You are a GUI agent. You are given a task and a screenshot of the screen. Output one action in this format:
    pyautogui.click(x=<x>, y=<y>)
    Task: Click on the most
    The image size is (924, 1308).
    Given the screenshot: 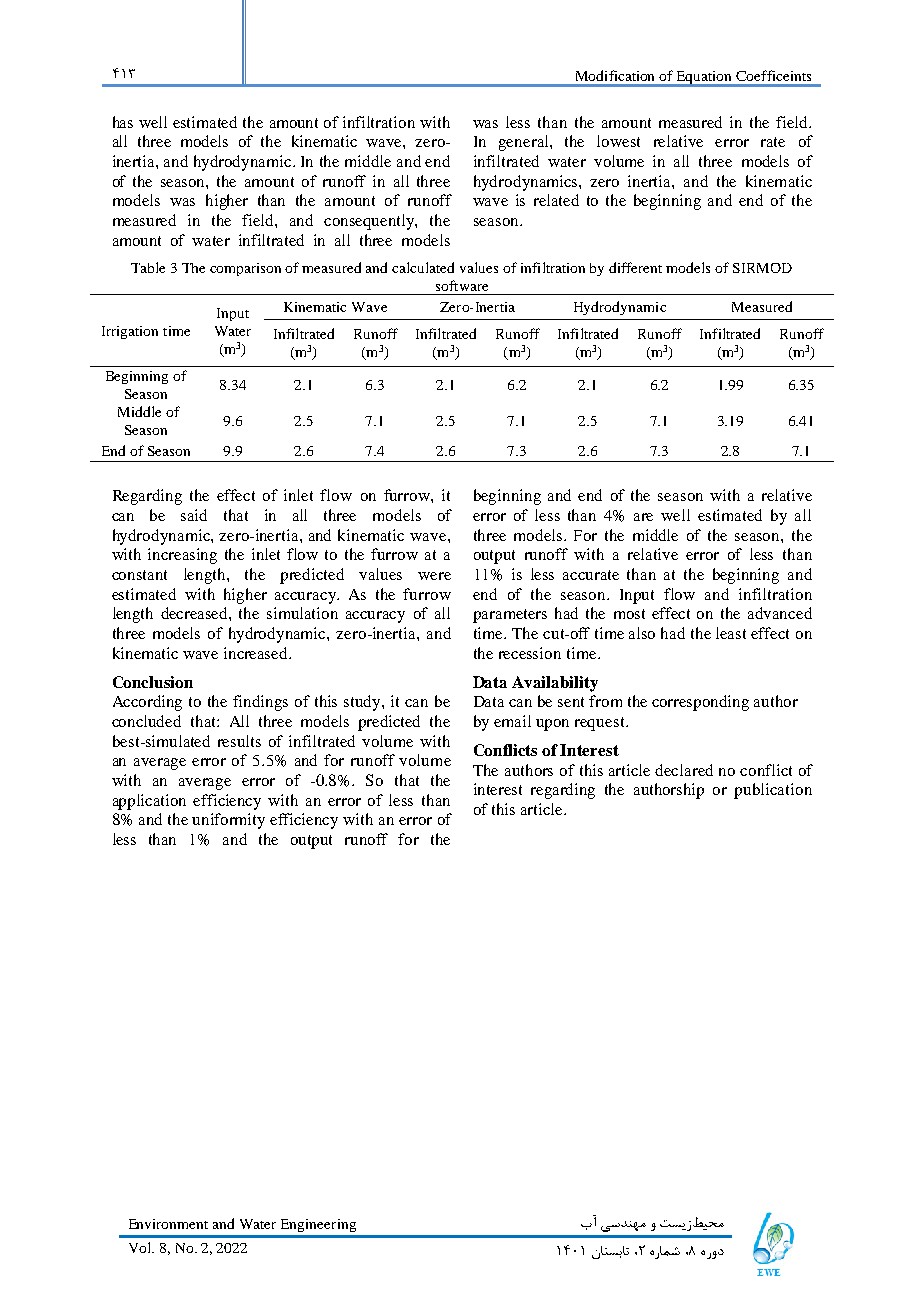 What is the action you would take?
    pyautogui.click(x=629, y=614)
